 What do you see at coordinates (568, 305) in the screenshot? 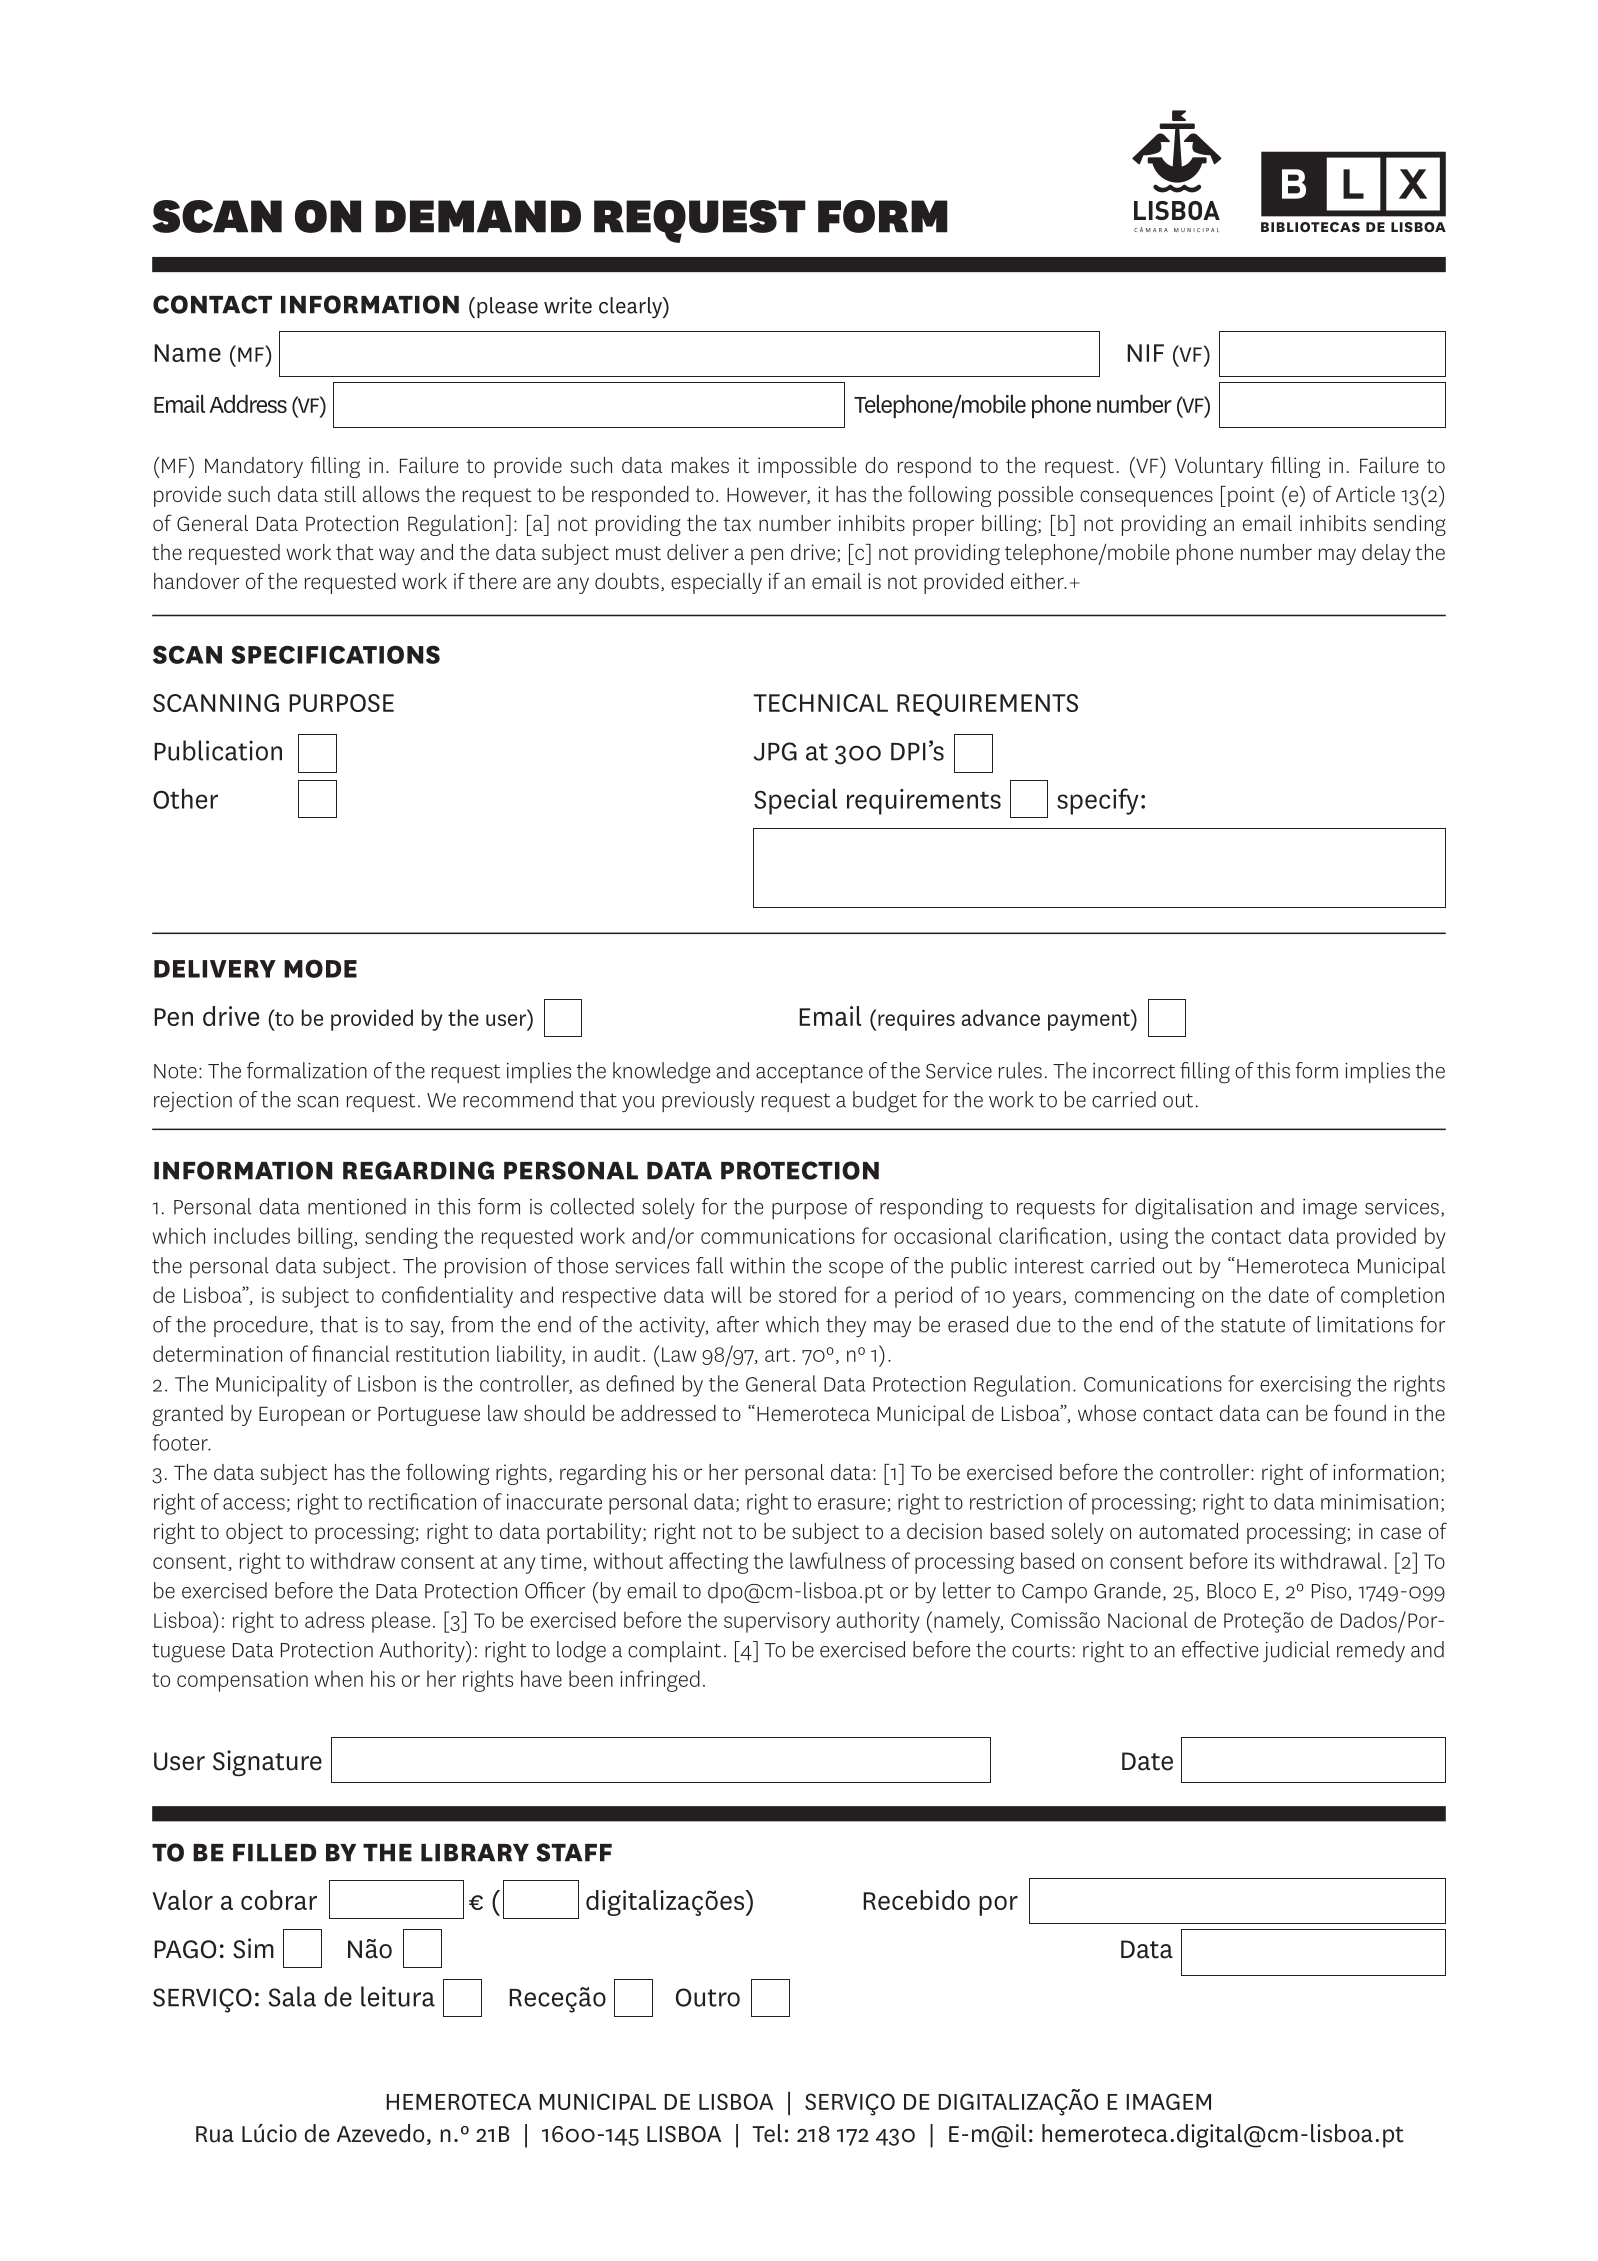
I see `write` at bounding box center [568, 305].
